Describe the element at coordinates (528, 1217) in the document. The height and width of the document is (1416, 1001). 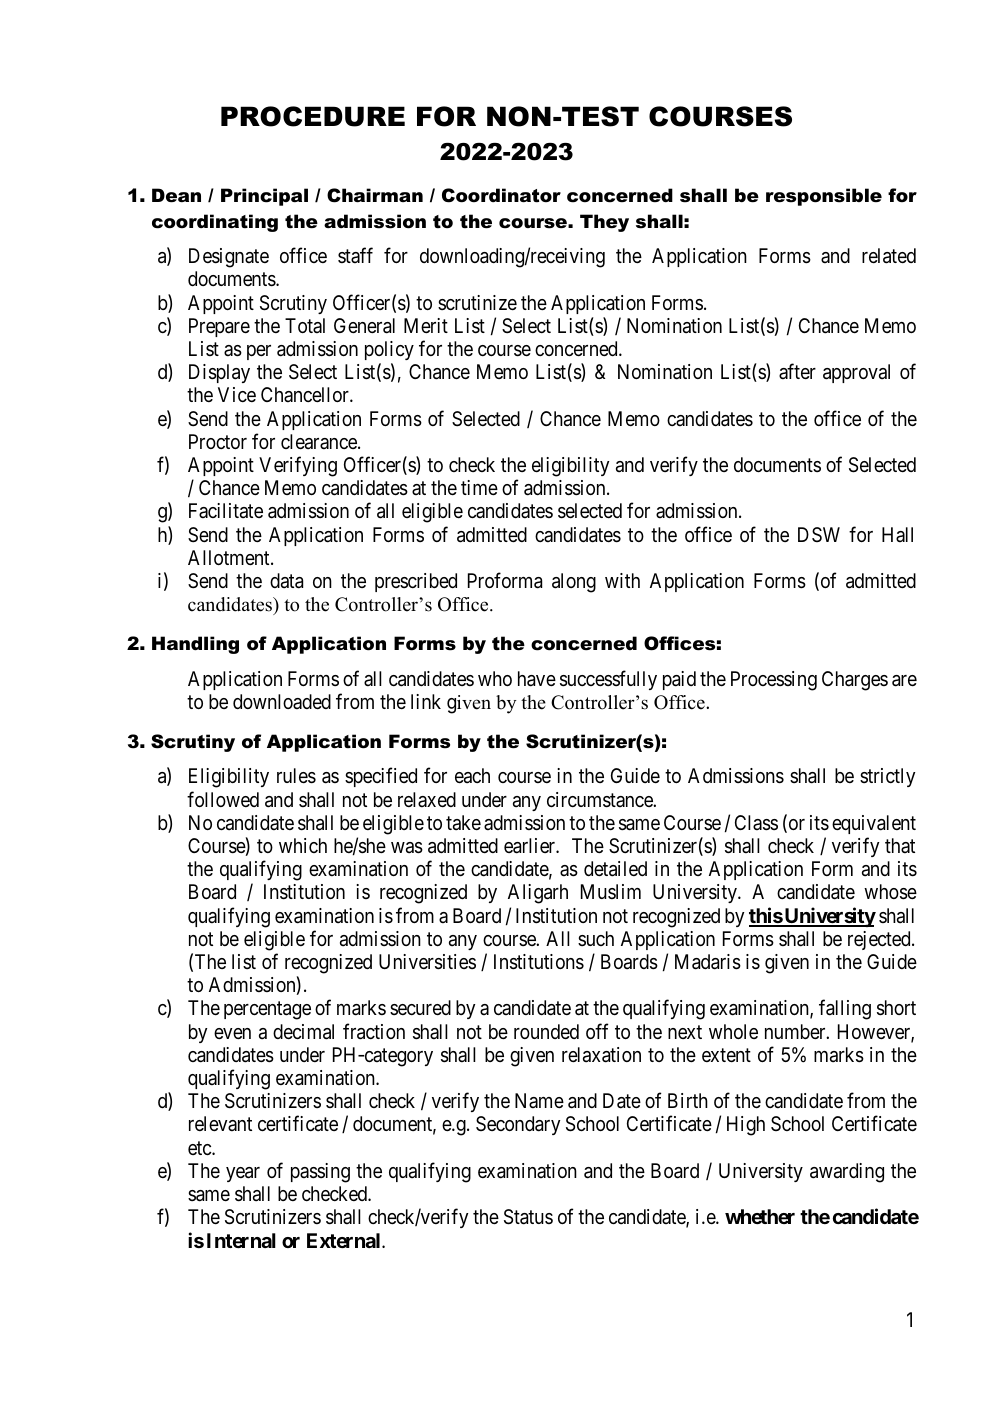
I see `Status` at that location.
